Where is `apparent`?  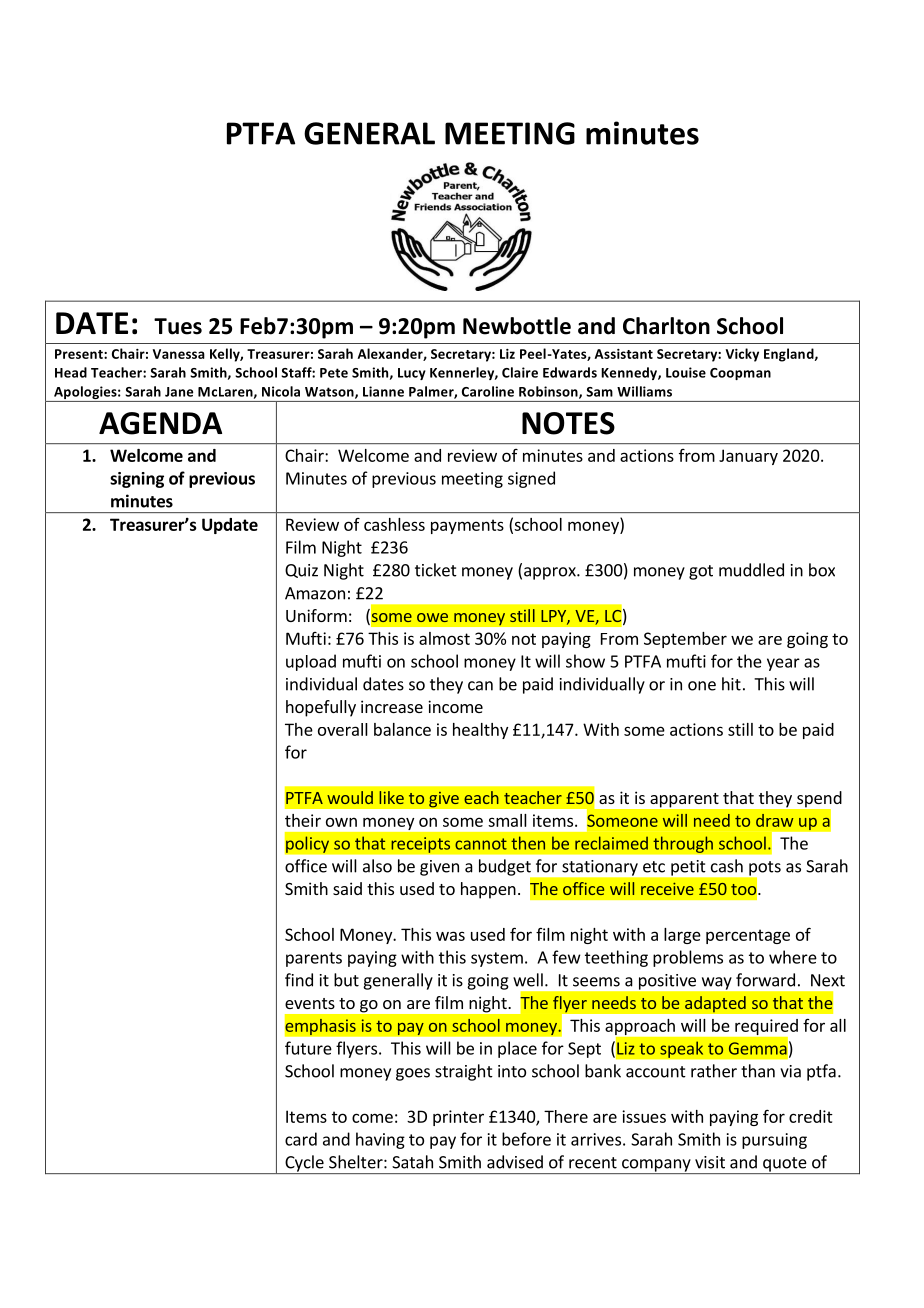
apparent is located at coordinates (685, 800).
